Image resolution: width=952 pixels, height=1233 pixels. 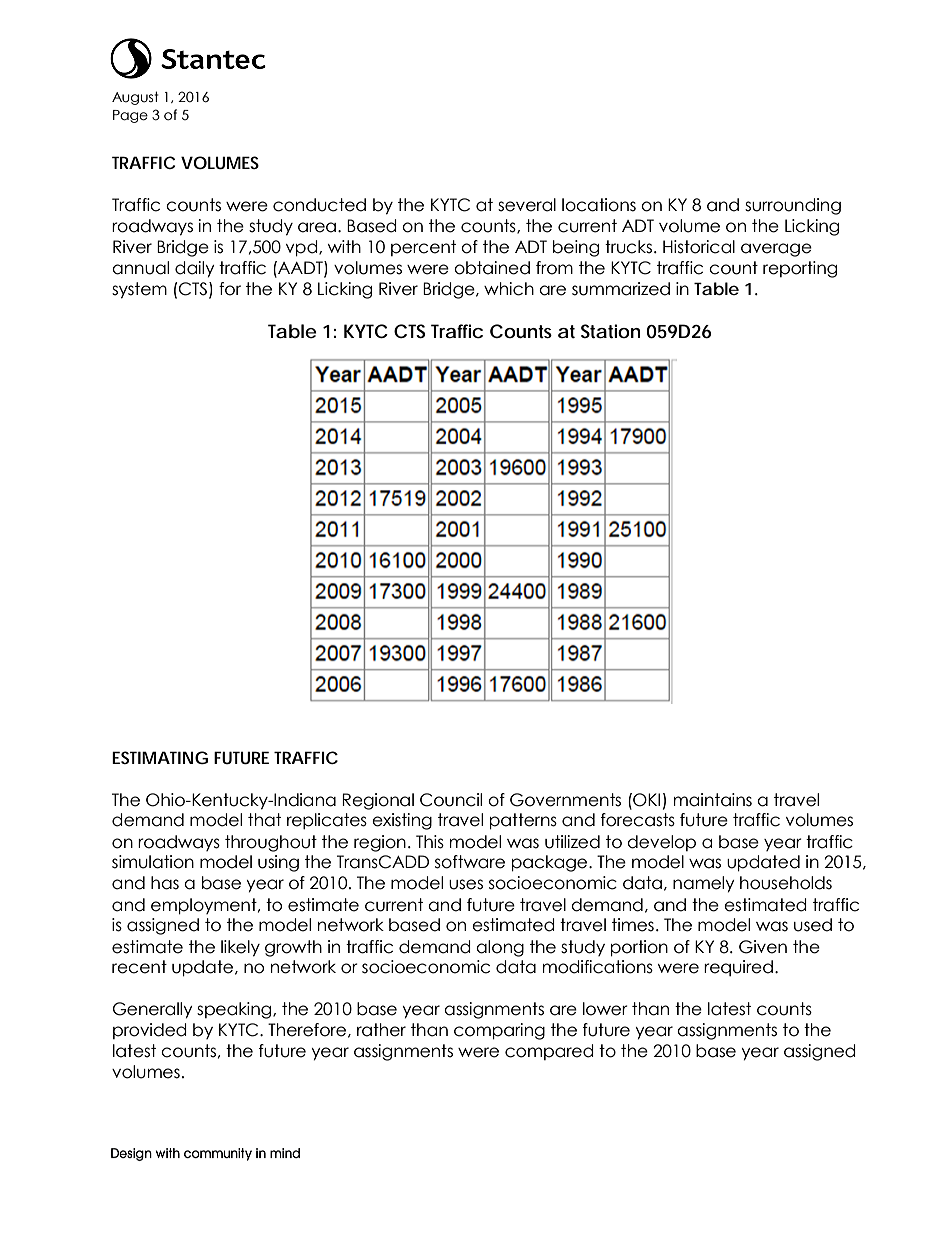 What do you see at coordinates (527, 205) in the screenshot?
I see `several` at bounding box center [527, 205].
